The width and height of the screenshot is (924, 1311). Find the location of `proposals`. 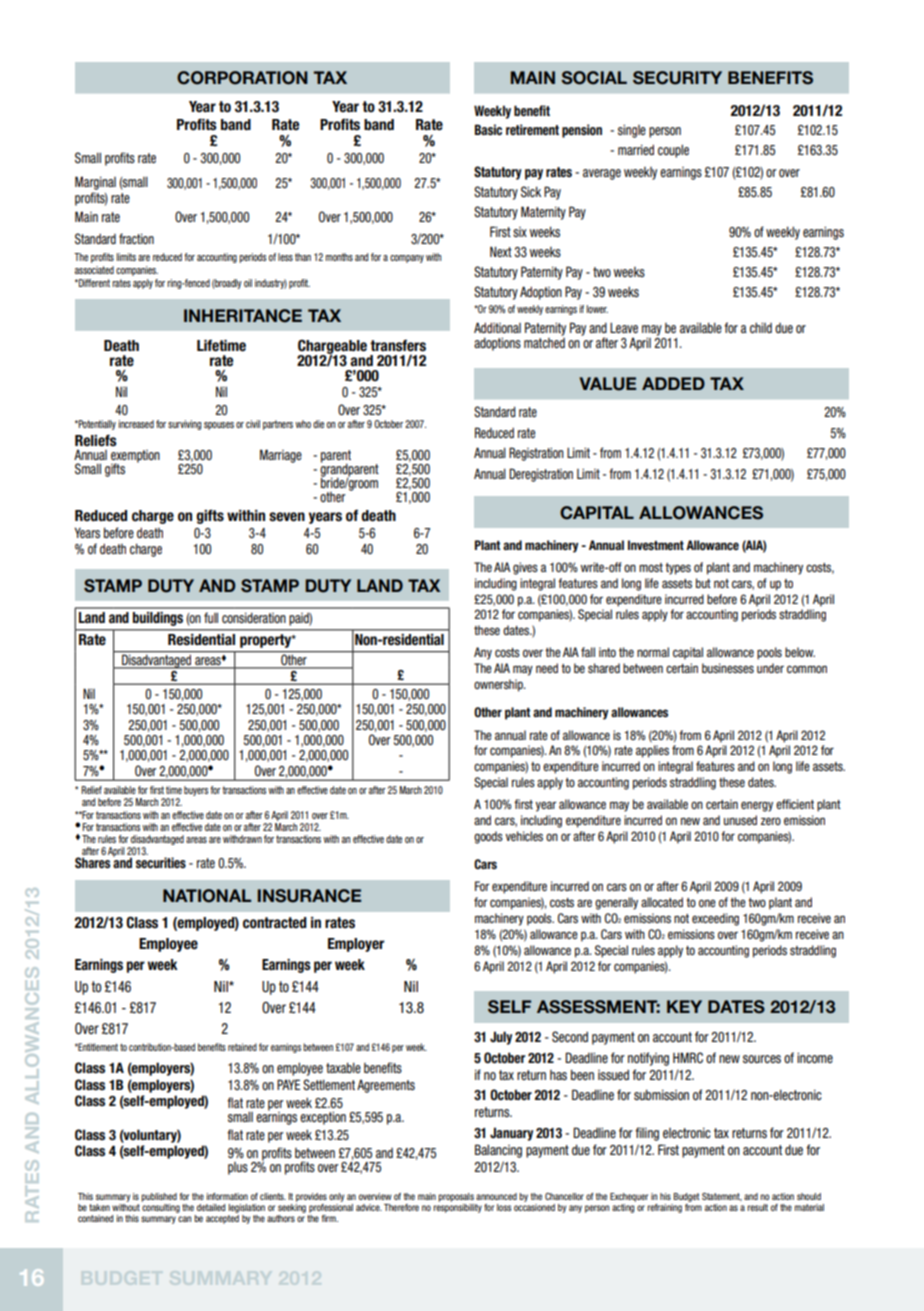

proposals is located at coordinates (456, 1197).
